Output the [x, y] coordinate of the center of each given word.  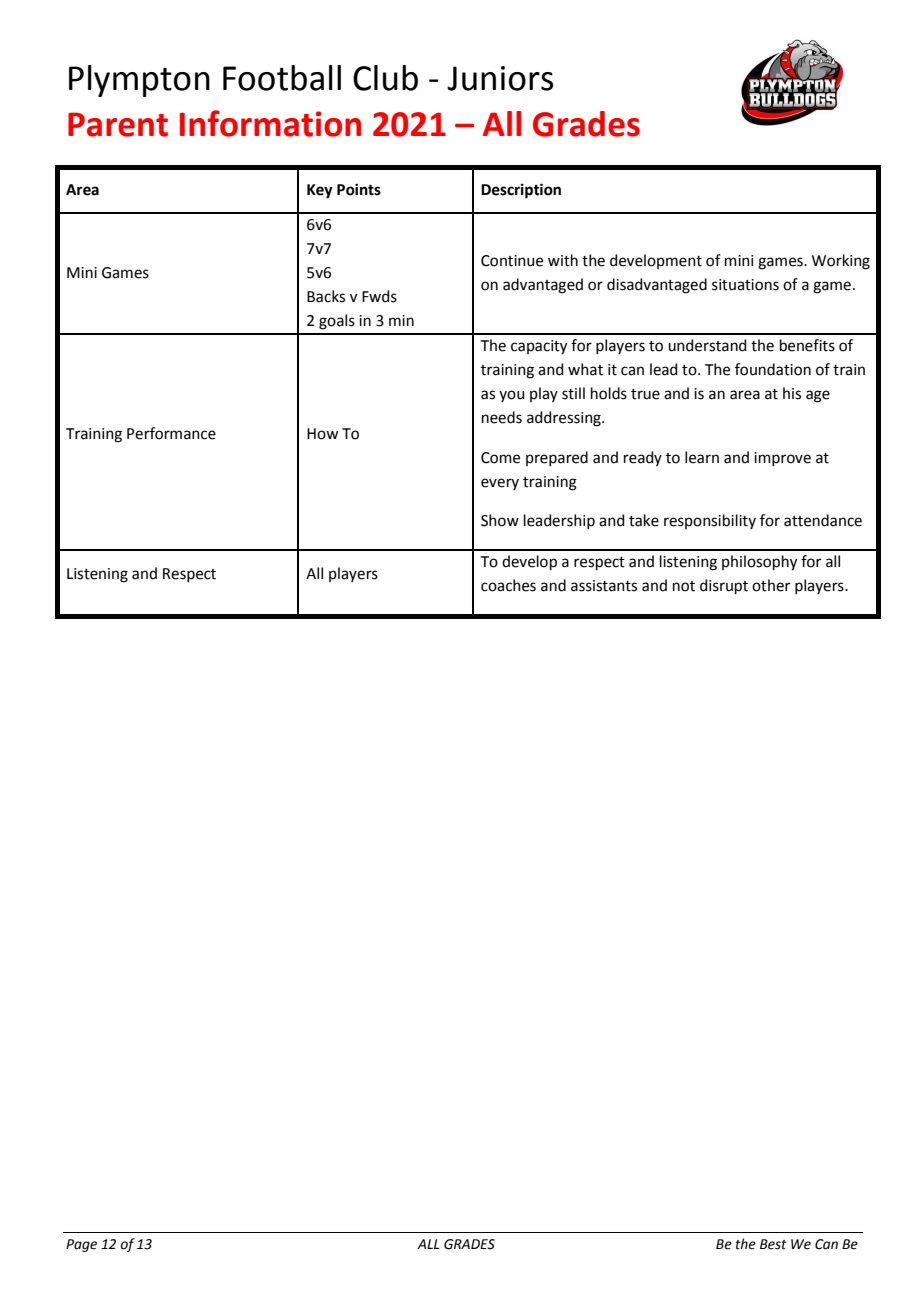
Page [81, 1245]
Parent [118, 124]
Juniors [500, 78]
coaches [508, 585]
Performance [171, 433]
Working [841, 262]
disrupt [724, 586]
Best [773, 1244]
